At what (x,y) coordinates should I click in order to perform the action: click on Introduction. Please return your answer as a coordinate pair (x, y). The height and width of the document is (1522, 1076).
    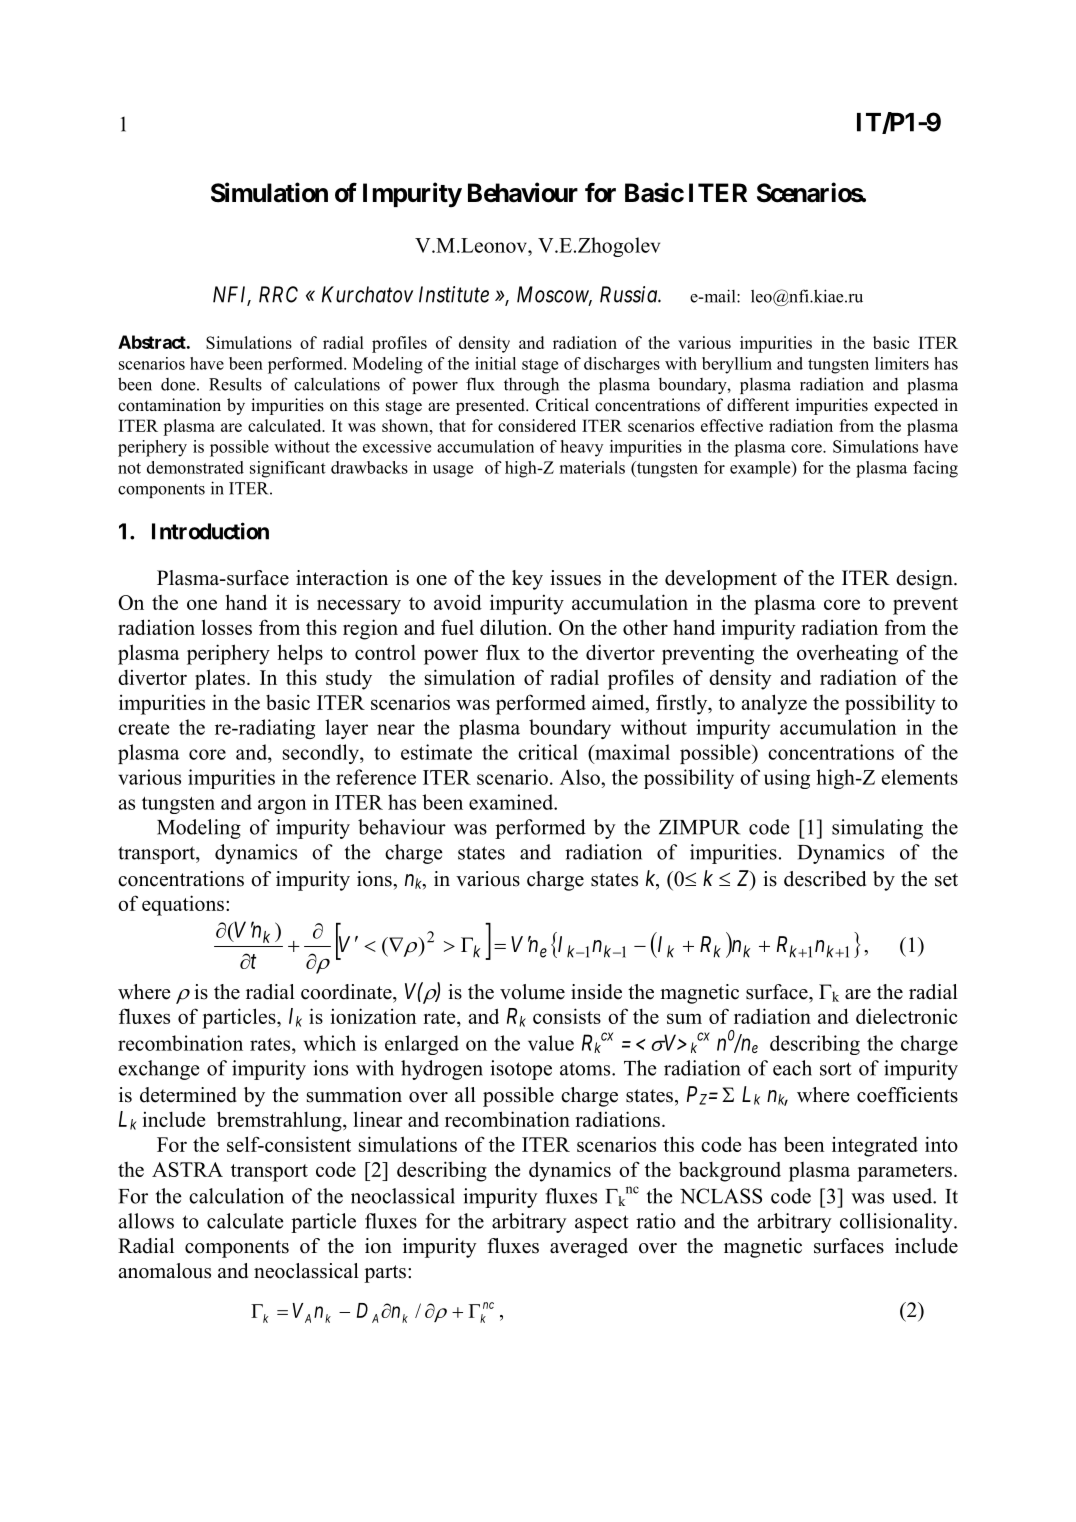
    Looking at the image, I should click on (210, 531).
